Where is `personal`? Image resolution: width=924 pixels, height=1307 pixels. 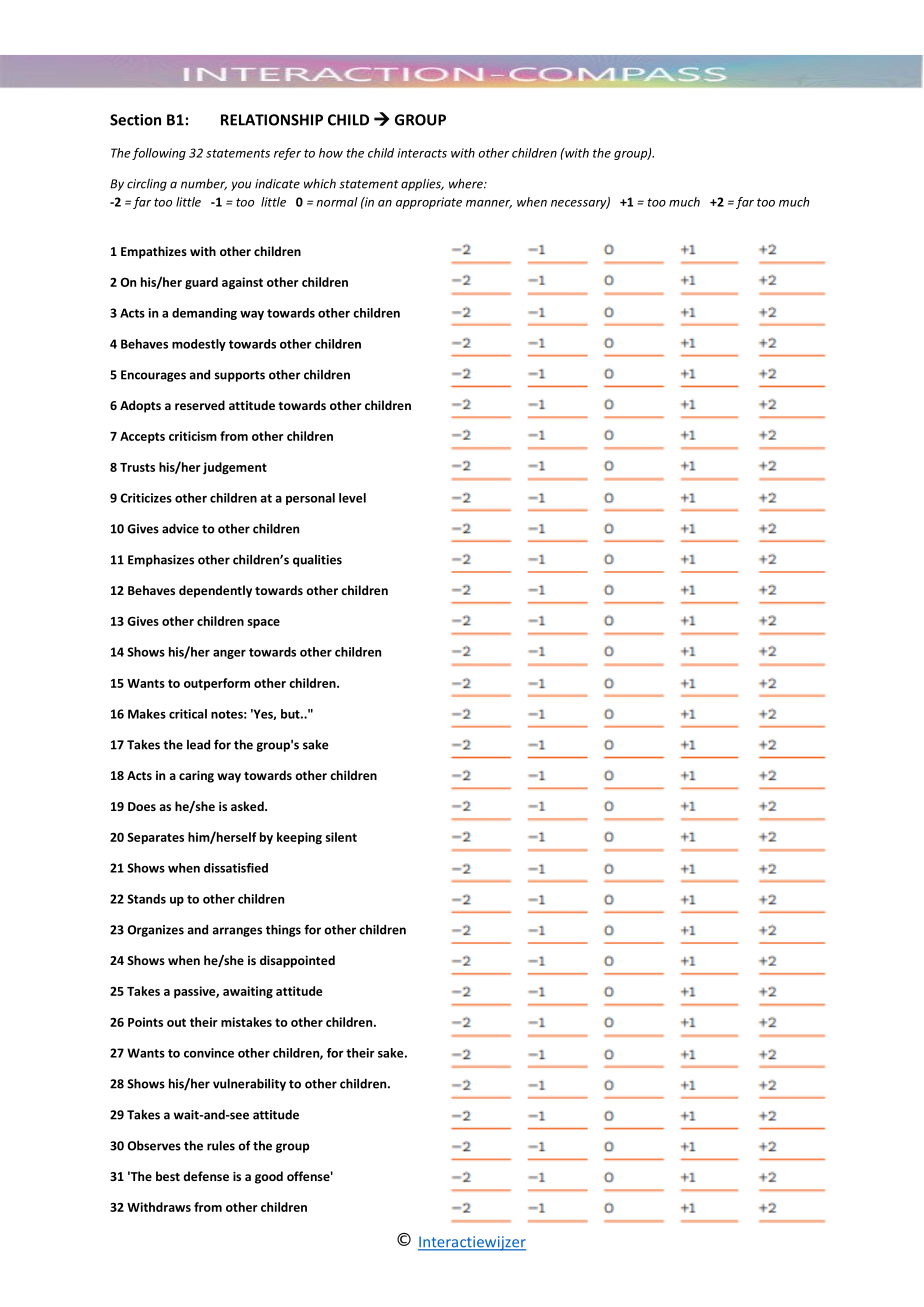
personal is located at coordinates (310, 499).
